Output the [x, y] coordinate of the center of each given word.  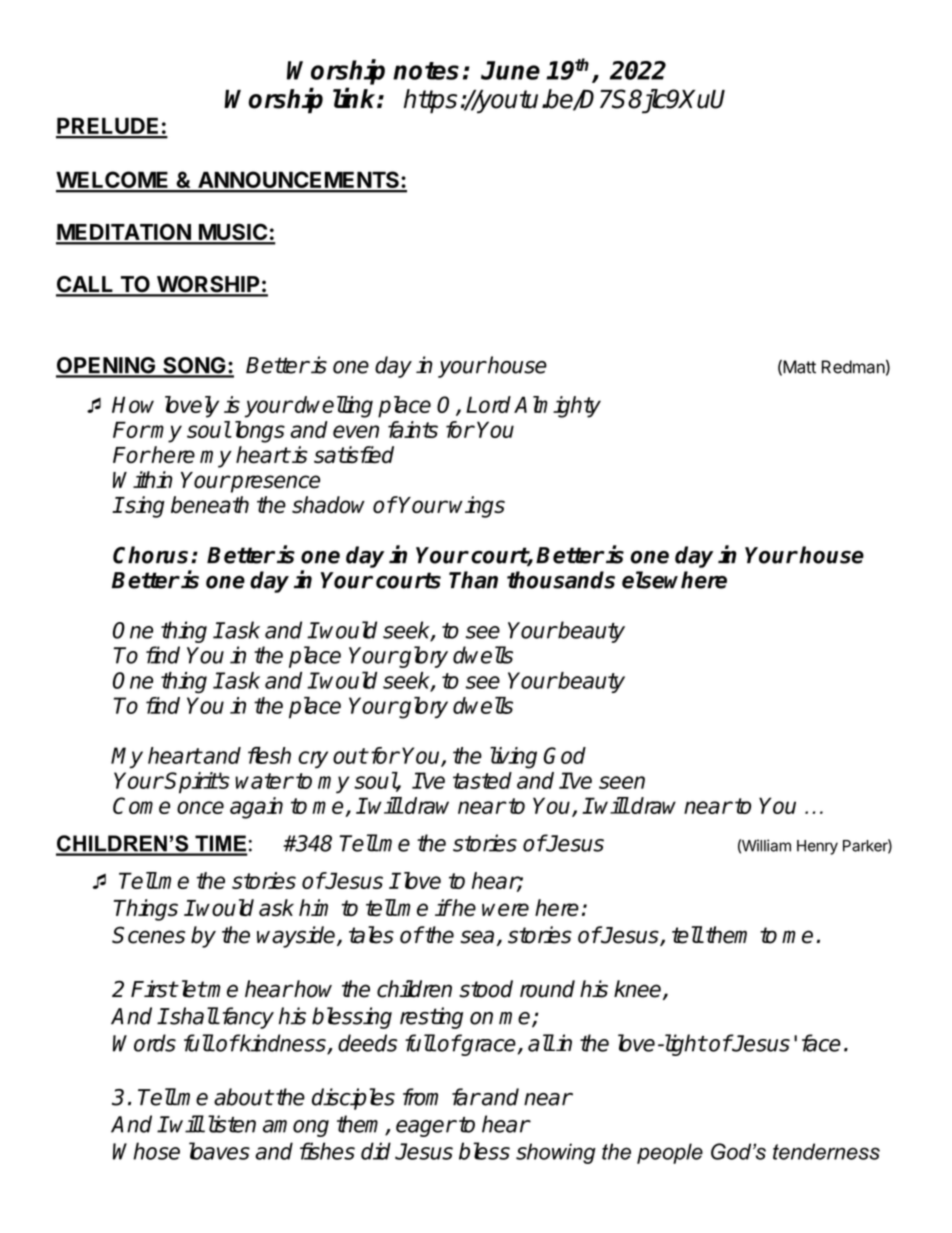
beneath [210, 505]
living [513, 758]
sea [477, 937]
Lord [488, 404]
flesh [269, 755]
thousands [561, 580]
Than [473, 580]
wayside [297, 937]
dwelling [334, 407]
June [510, 70]
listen [230, 1124]
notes [426, 71]
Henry [817, 847]
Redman [853, 367]
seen [622, 782]
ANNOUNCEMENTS [298, 181]
